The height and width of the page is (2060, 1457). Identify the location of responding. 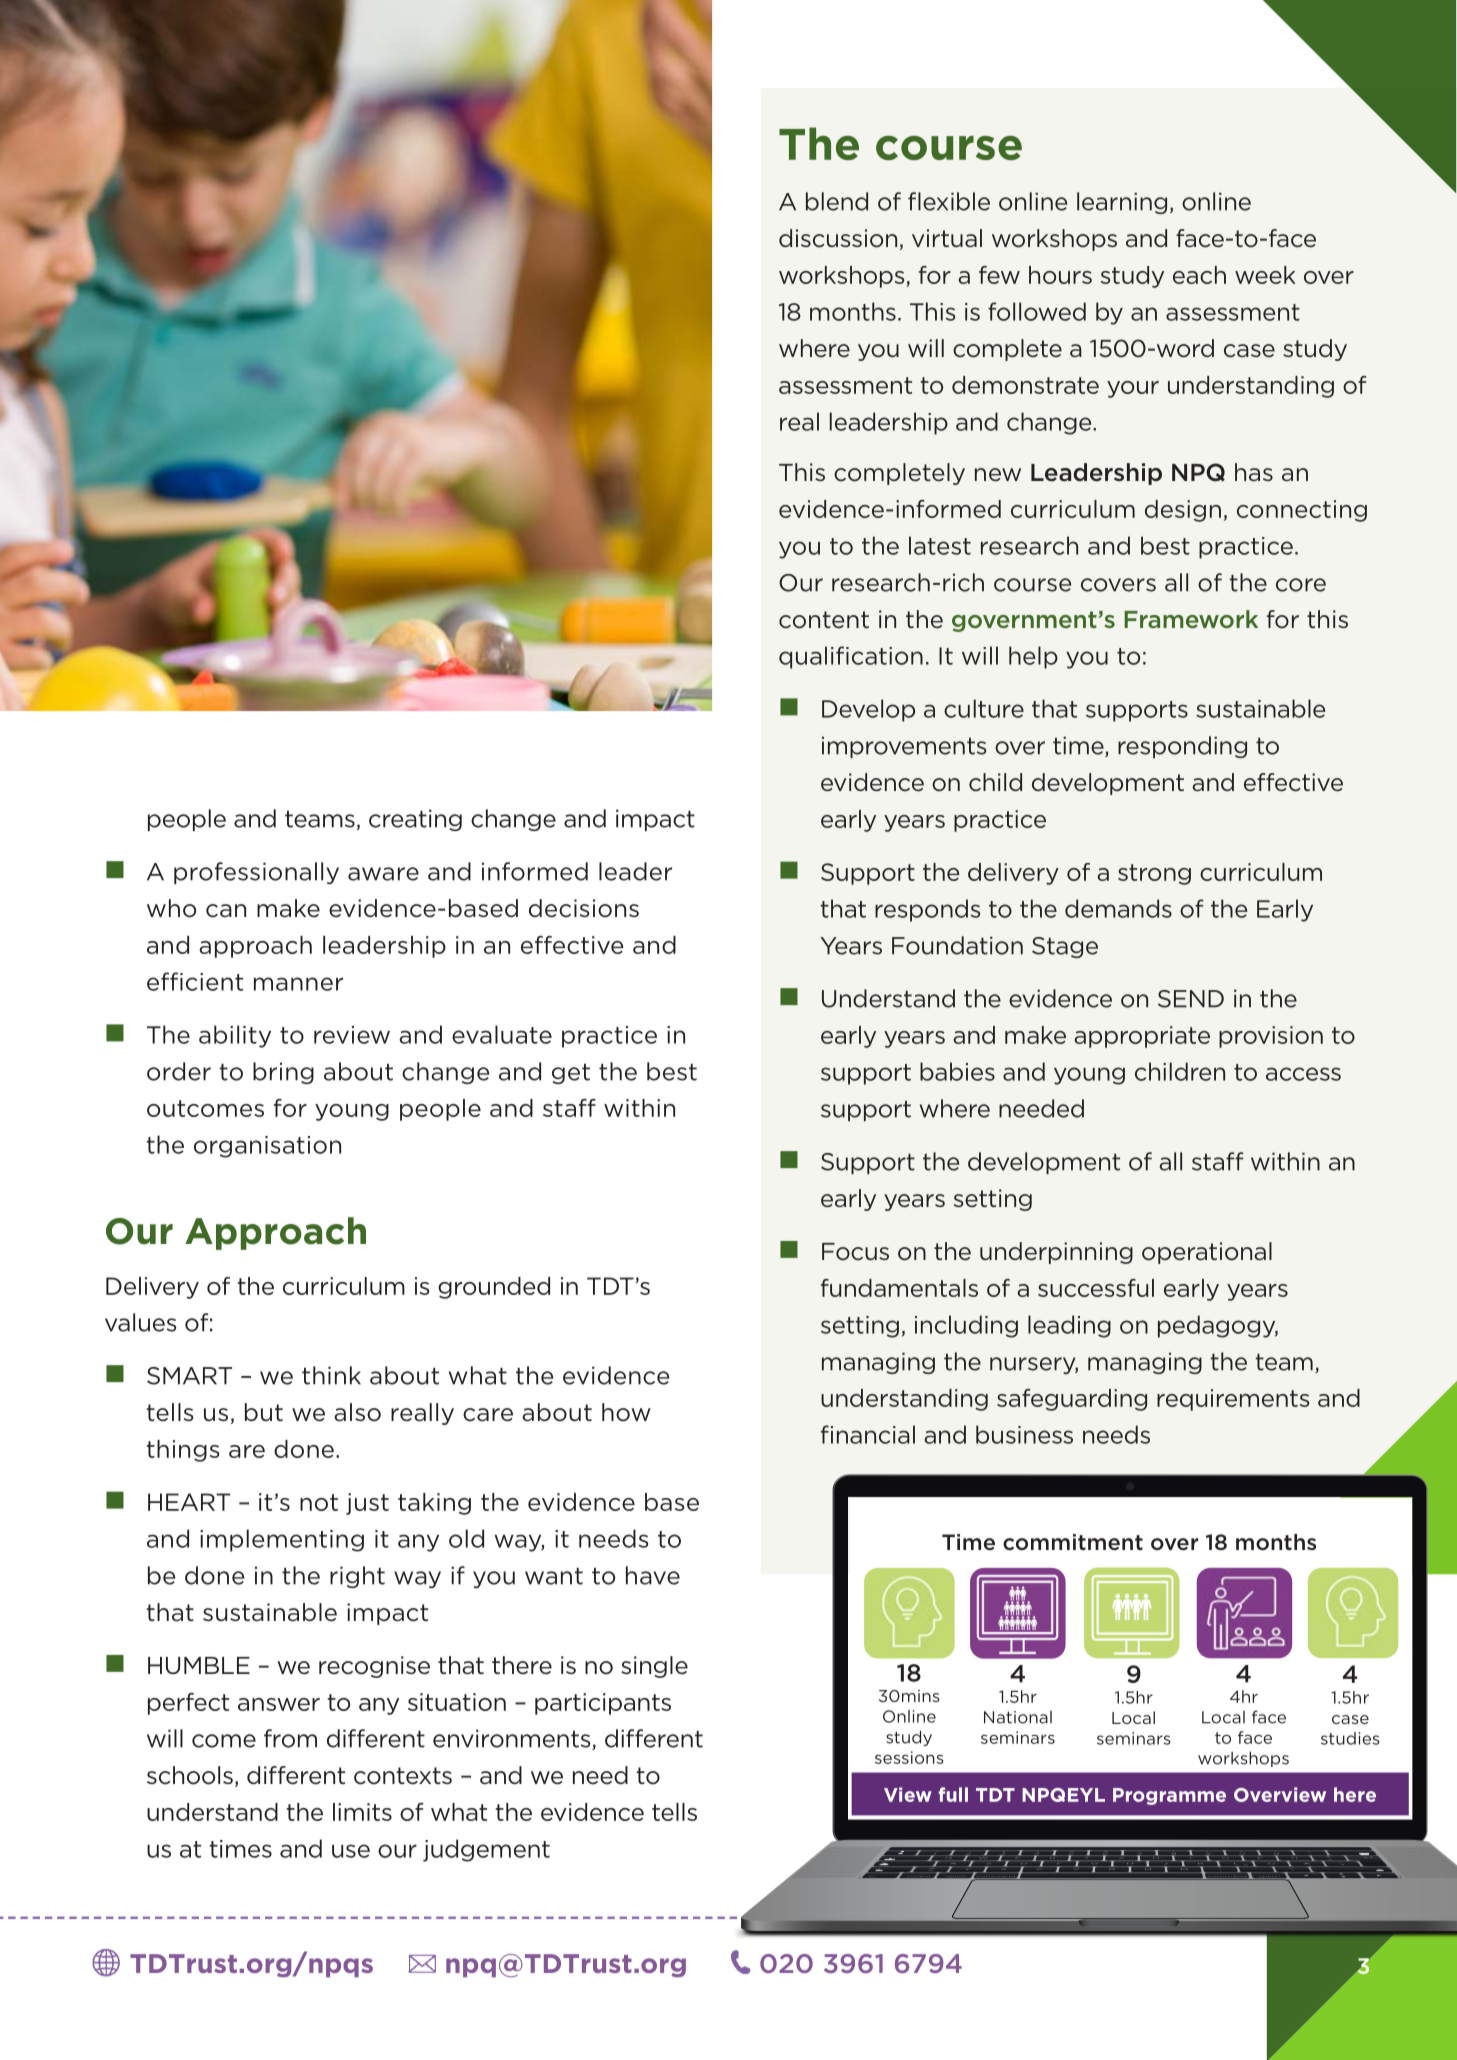
(1182, 747).
